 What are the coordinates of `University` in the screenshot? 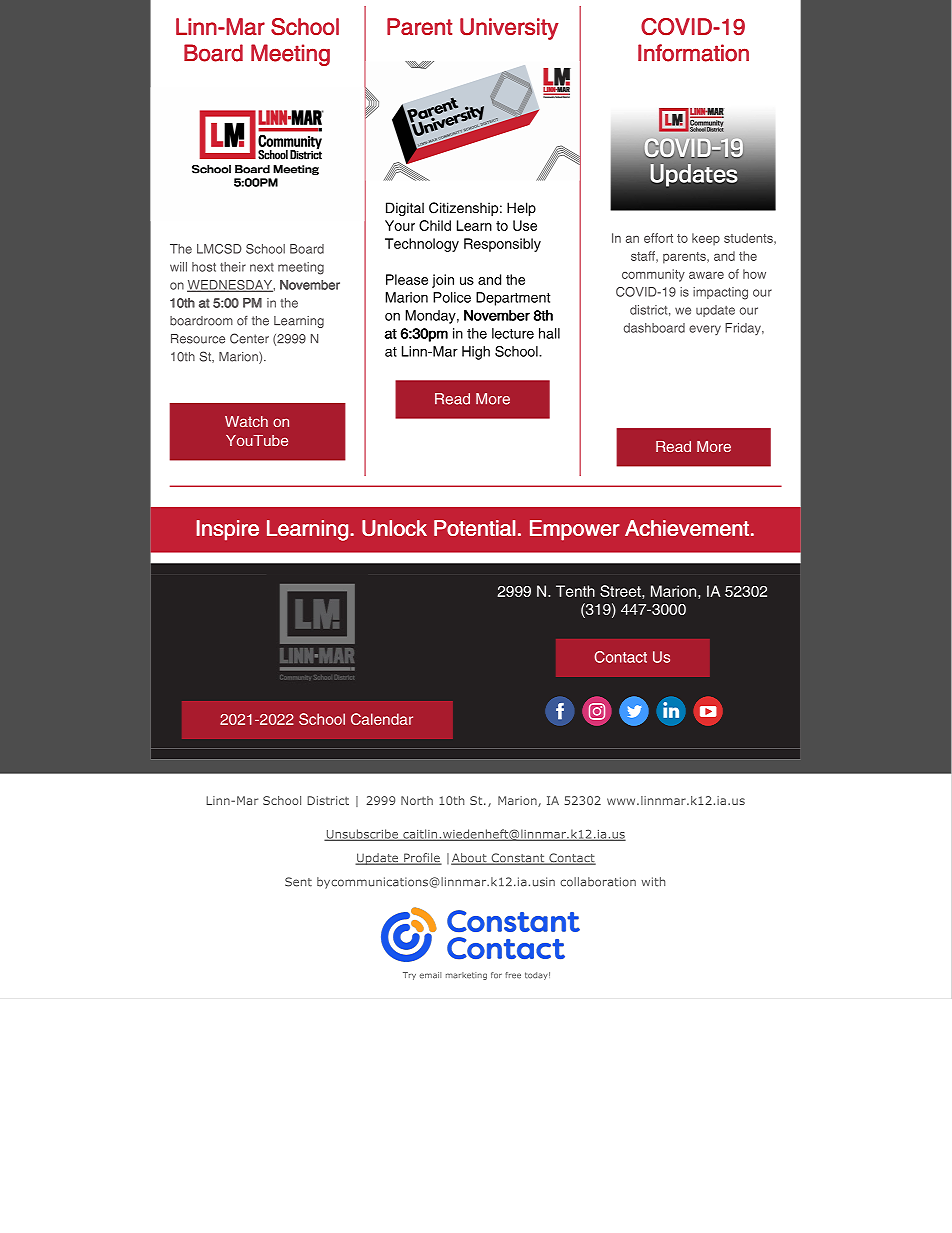 It's located at (509, 29).
